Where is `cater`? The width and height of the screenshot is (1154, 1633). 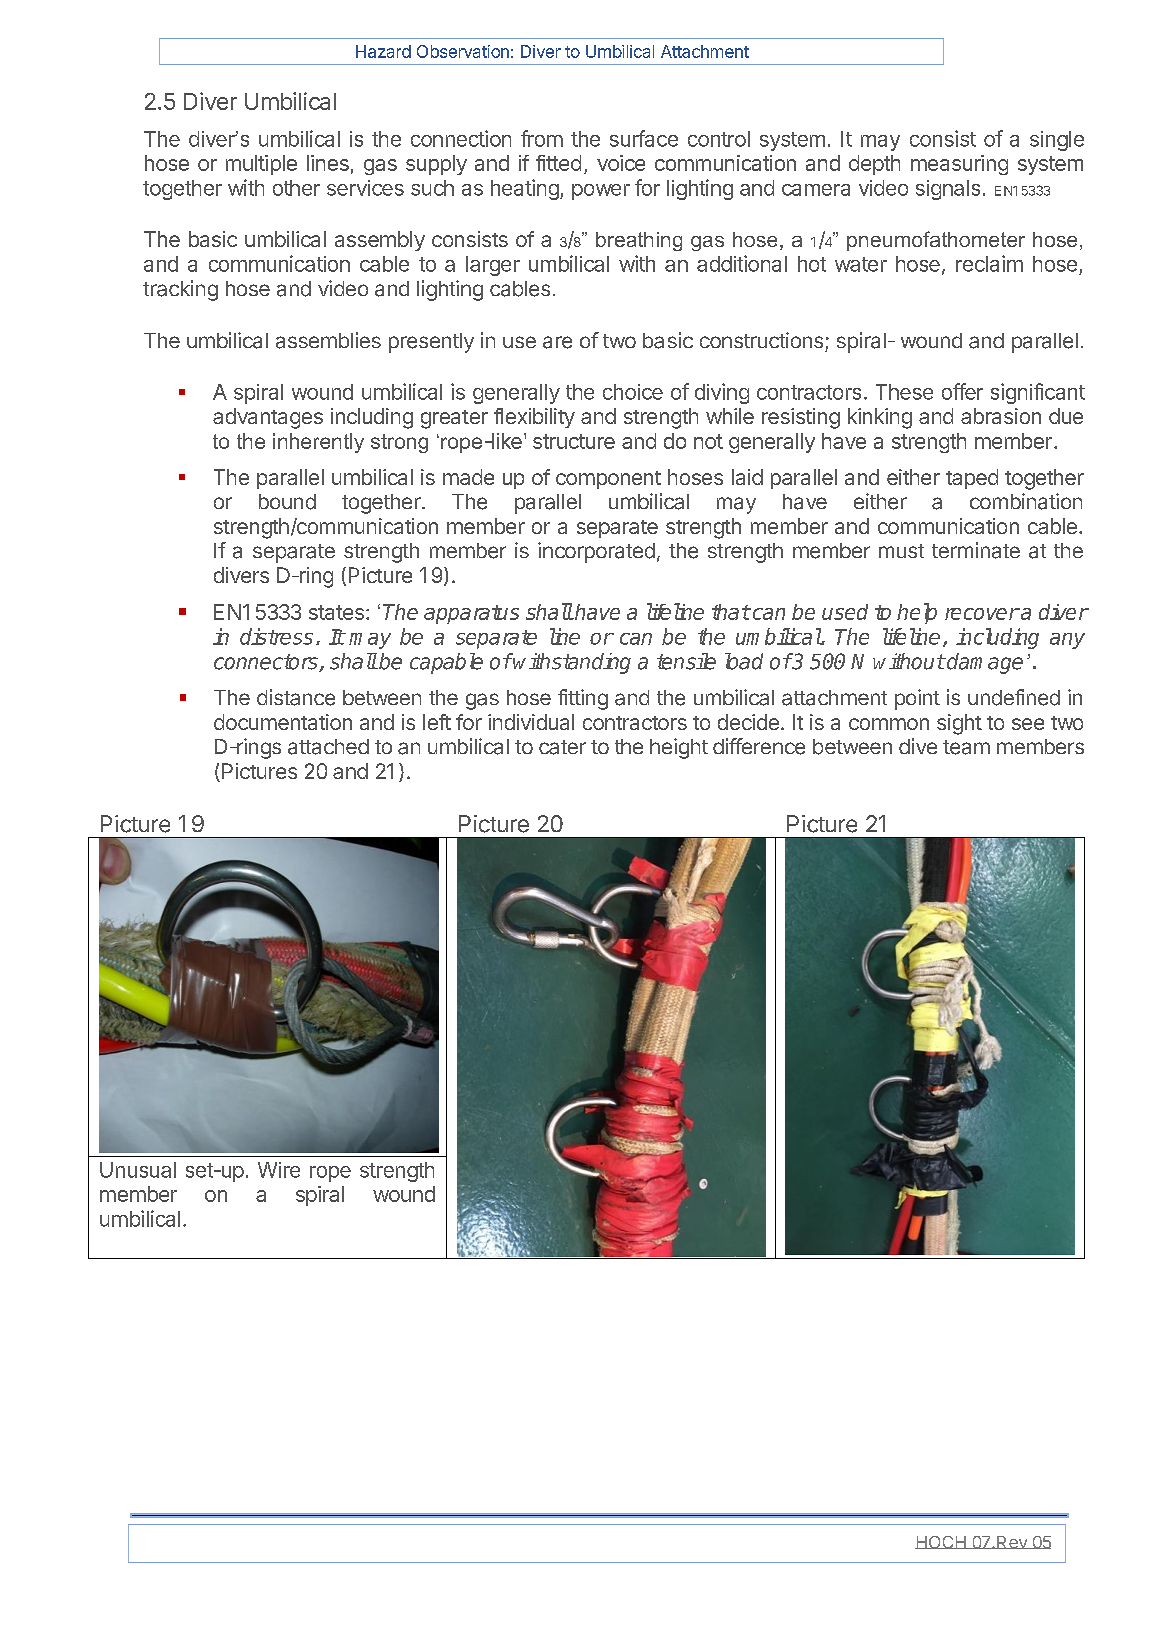 cater is located at coordinates (562, 747).
